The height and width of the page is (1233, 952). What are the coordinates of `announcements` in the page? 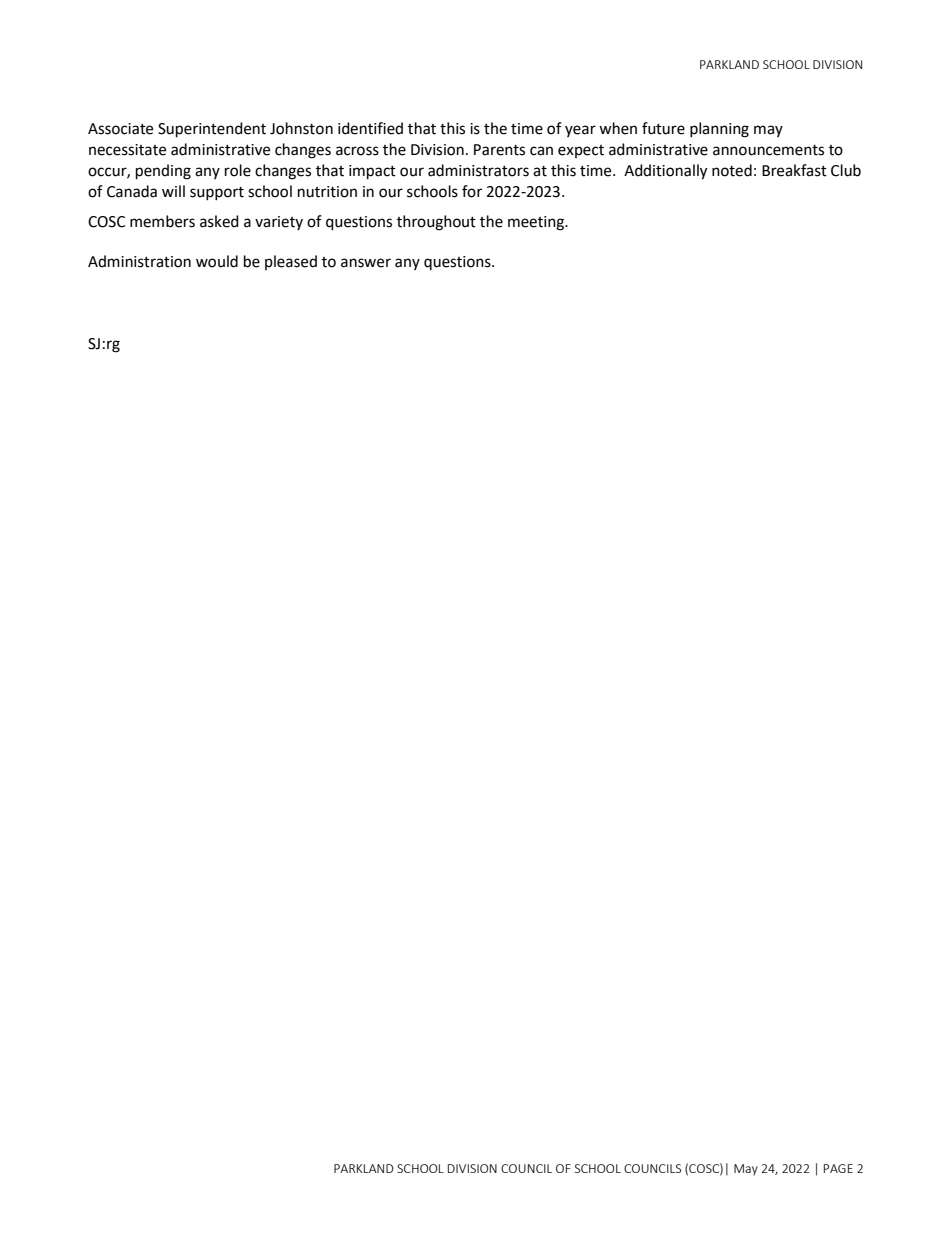 It's located at (768, 150).
